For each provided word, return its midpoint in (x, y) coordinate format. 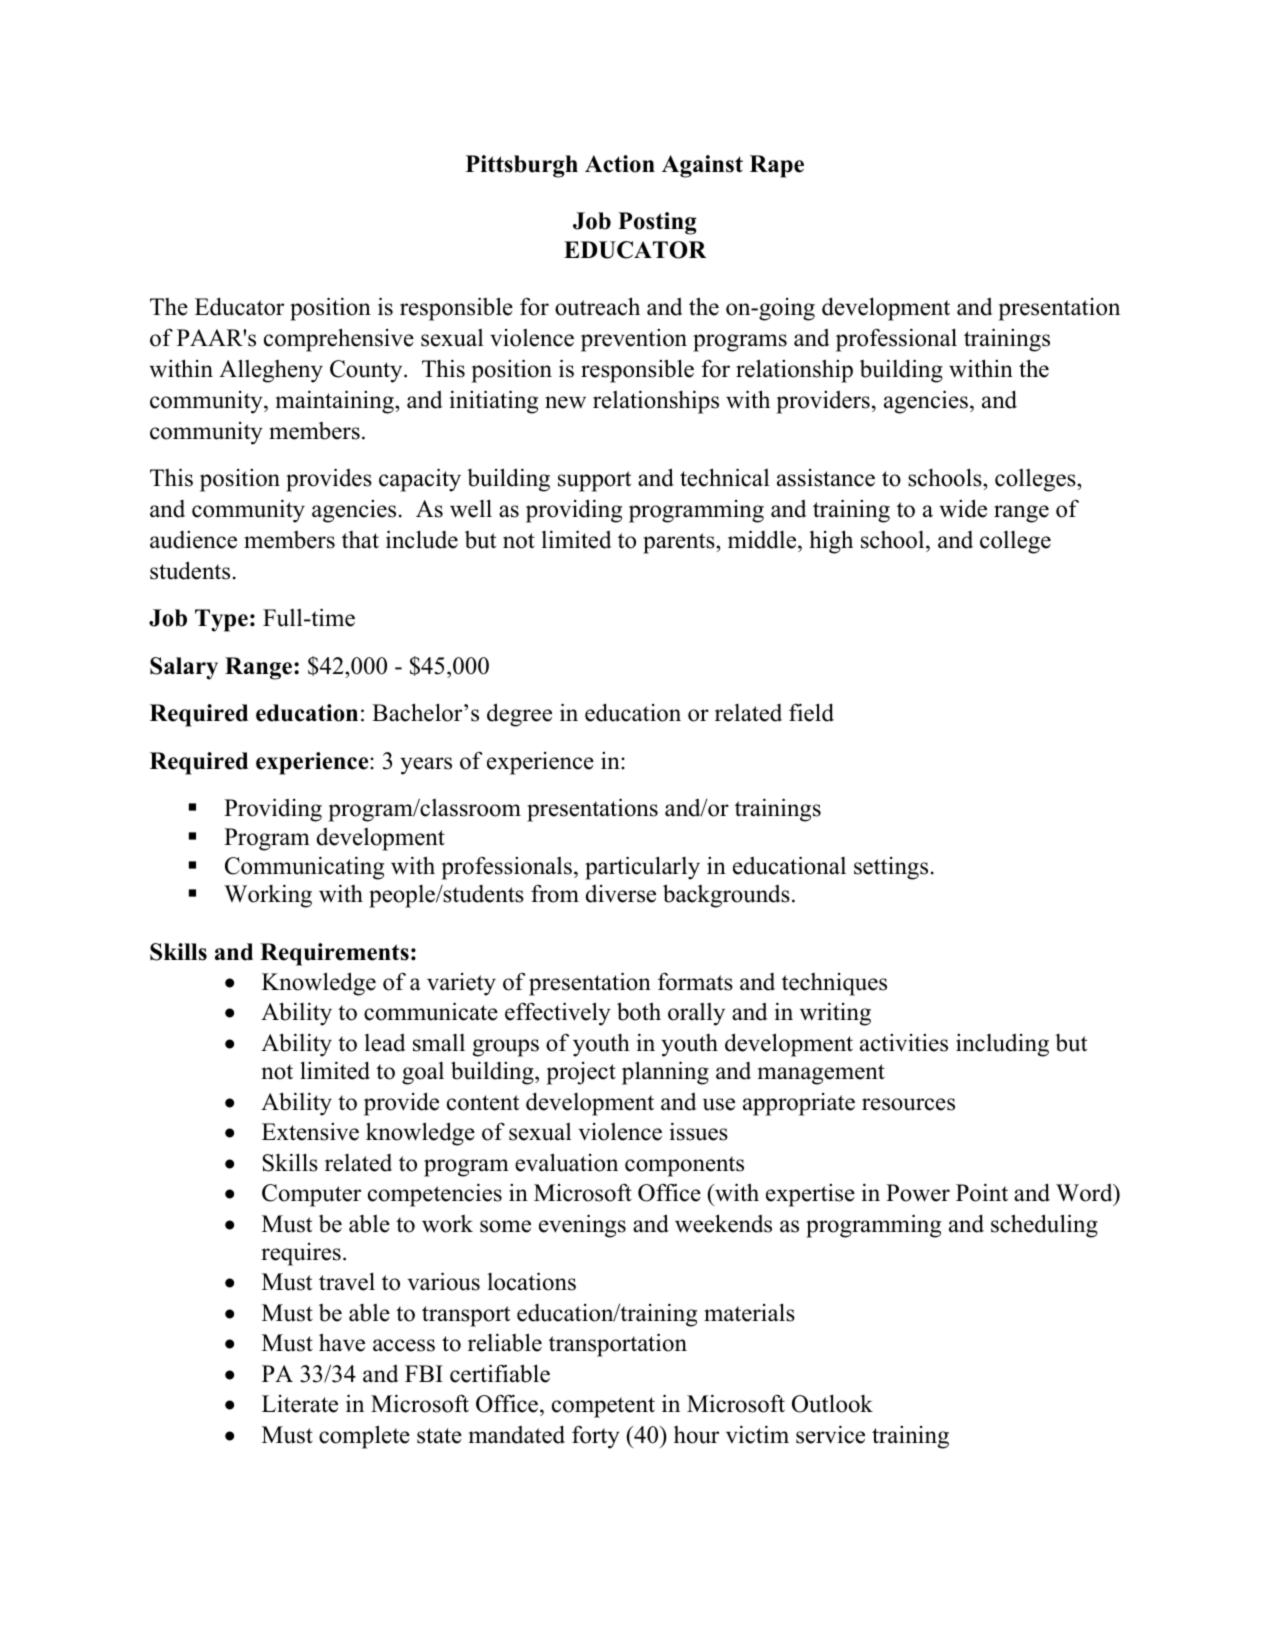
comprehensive (339, 340)
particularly (642, 868)
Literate (300, 1404)
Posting (657, 223)
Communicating (304, 868)
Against (702, 166)
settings (891, 868)
